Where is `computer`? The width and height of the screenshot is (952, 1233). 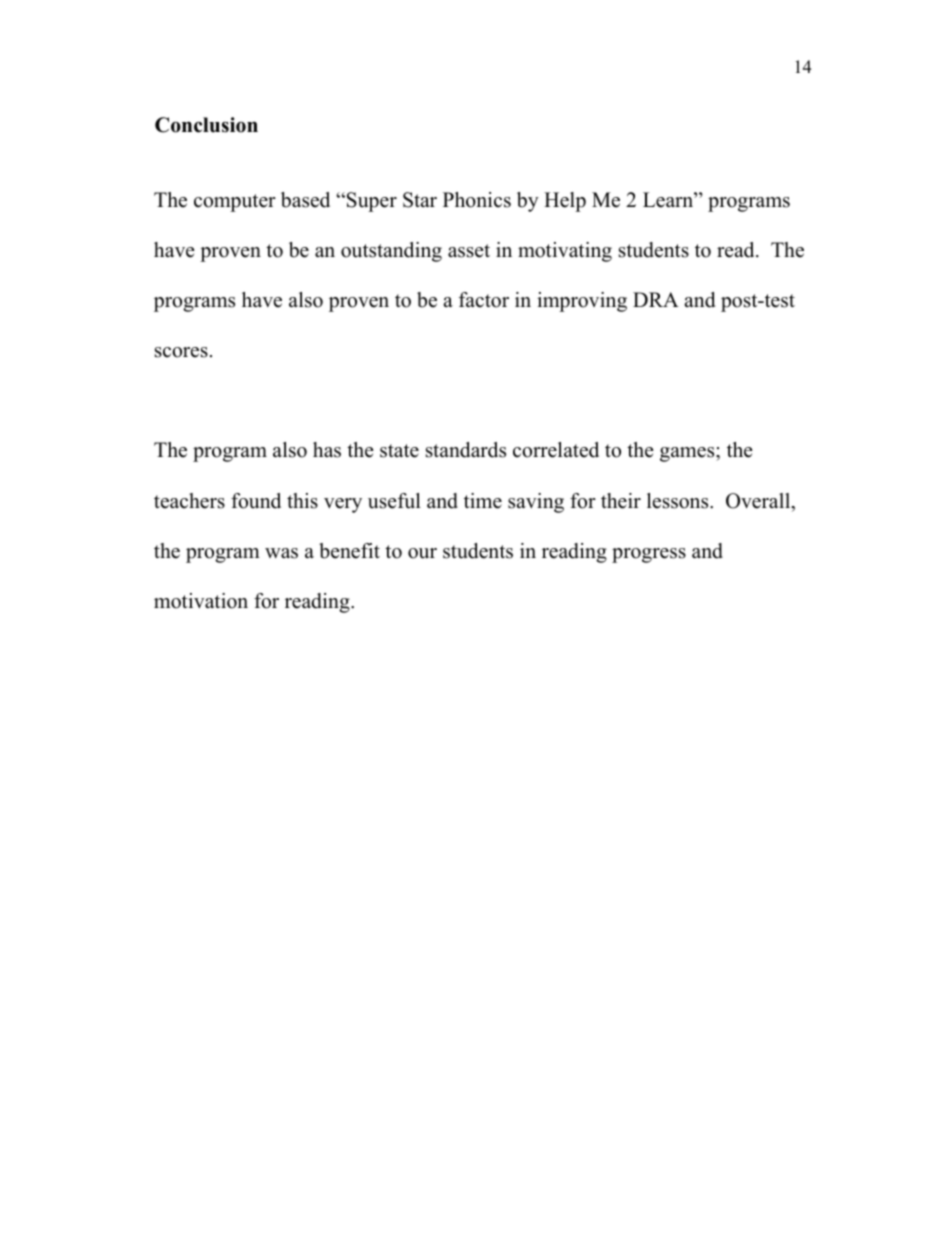
computer is located at coordinates (235, 203).
